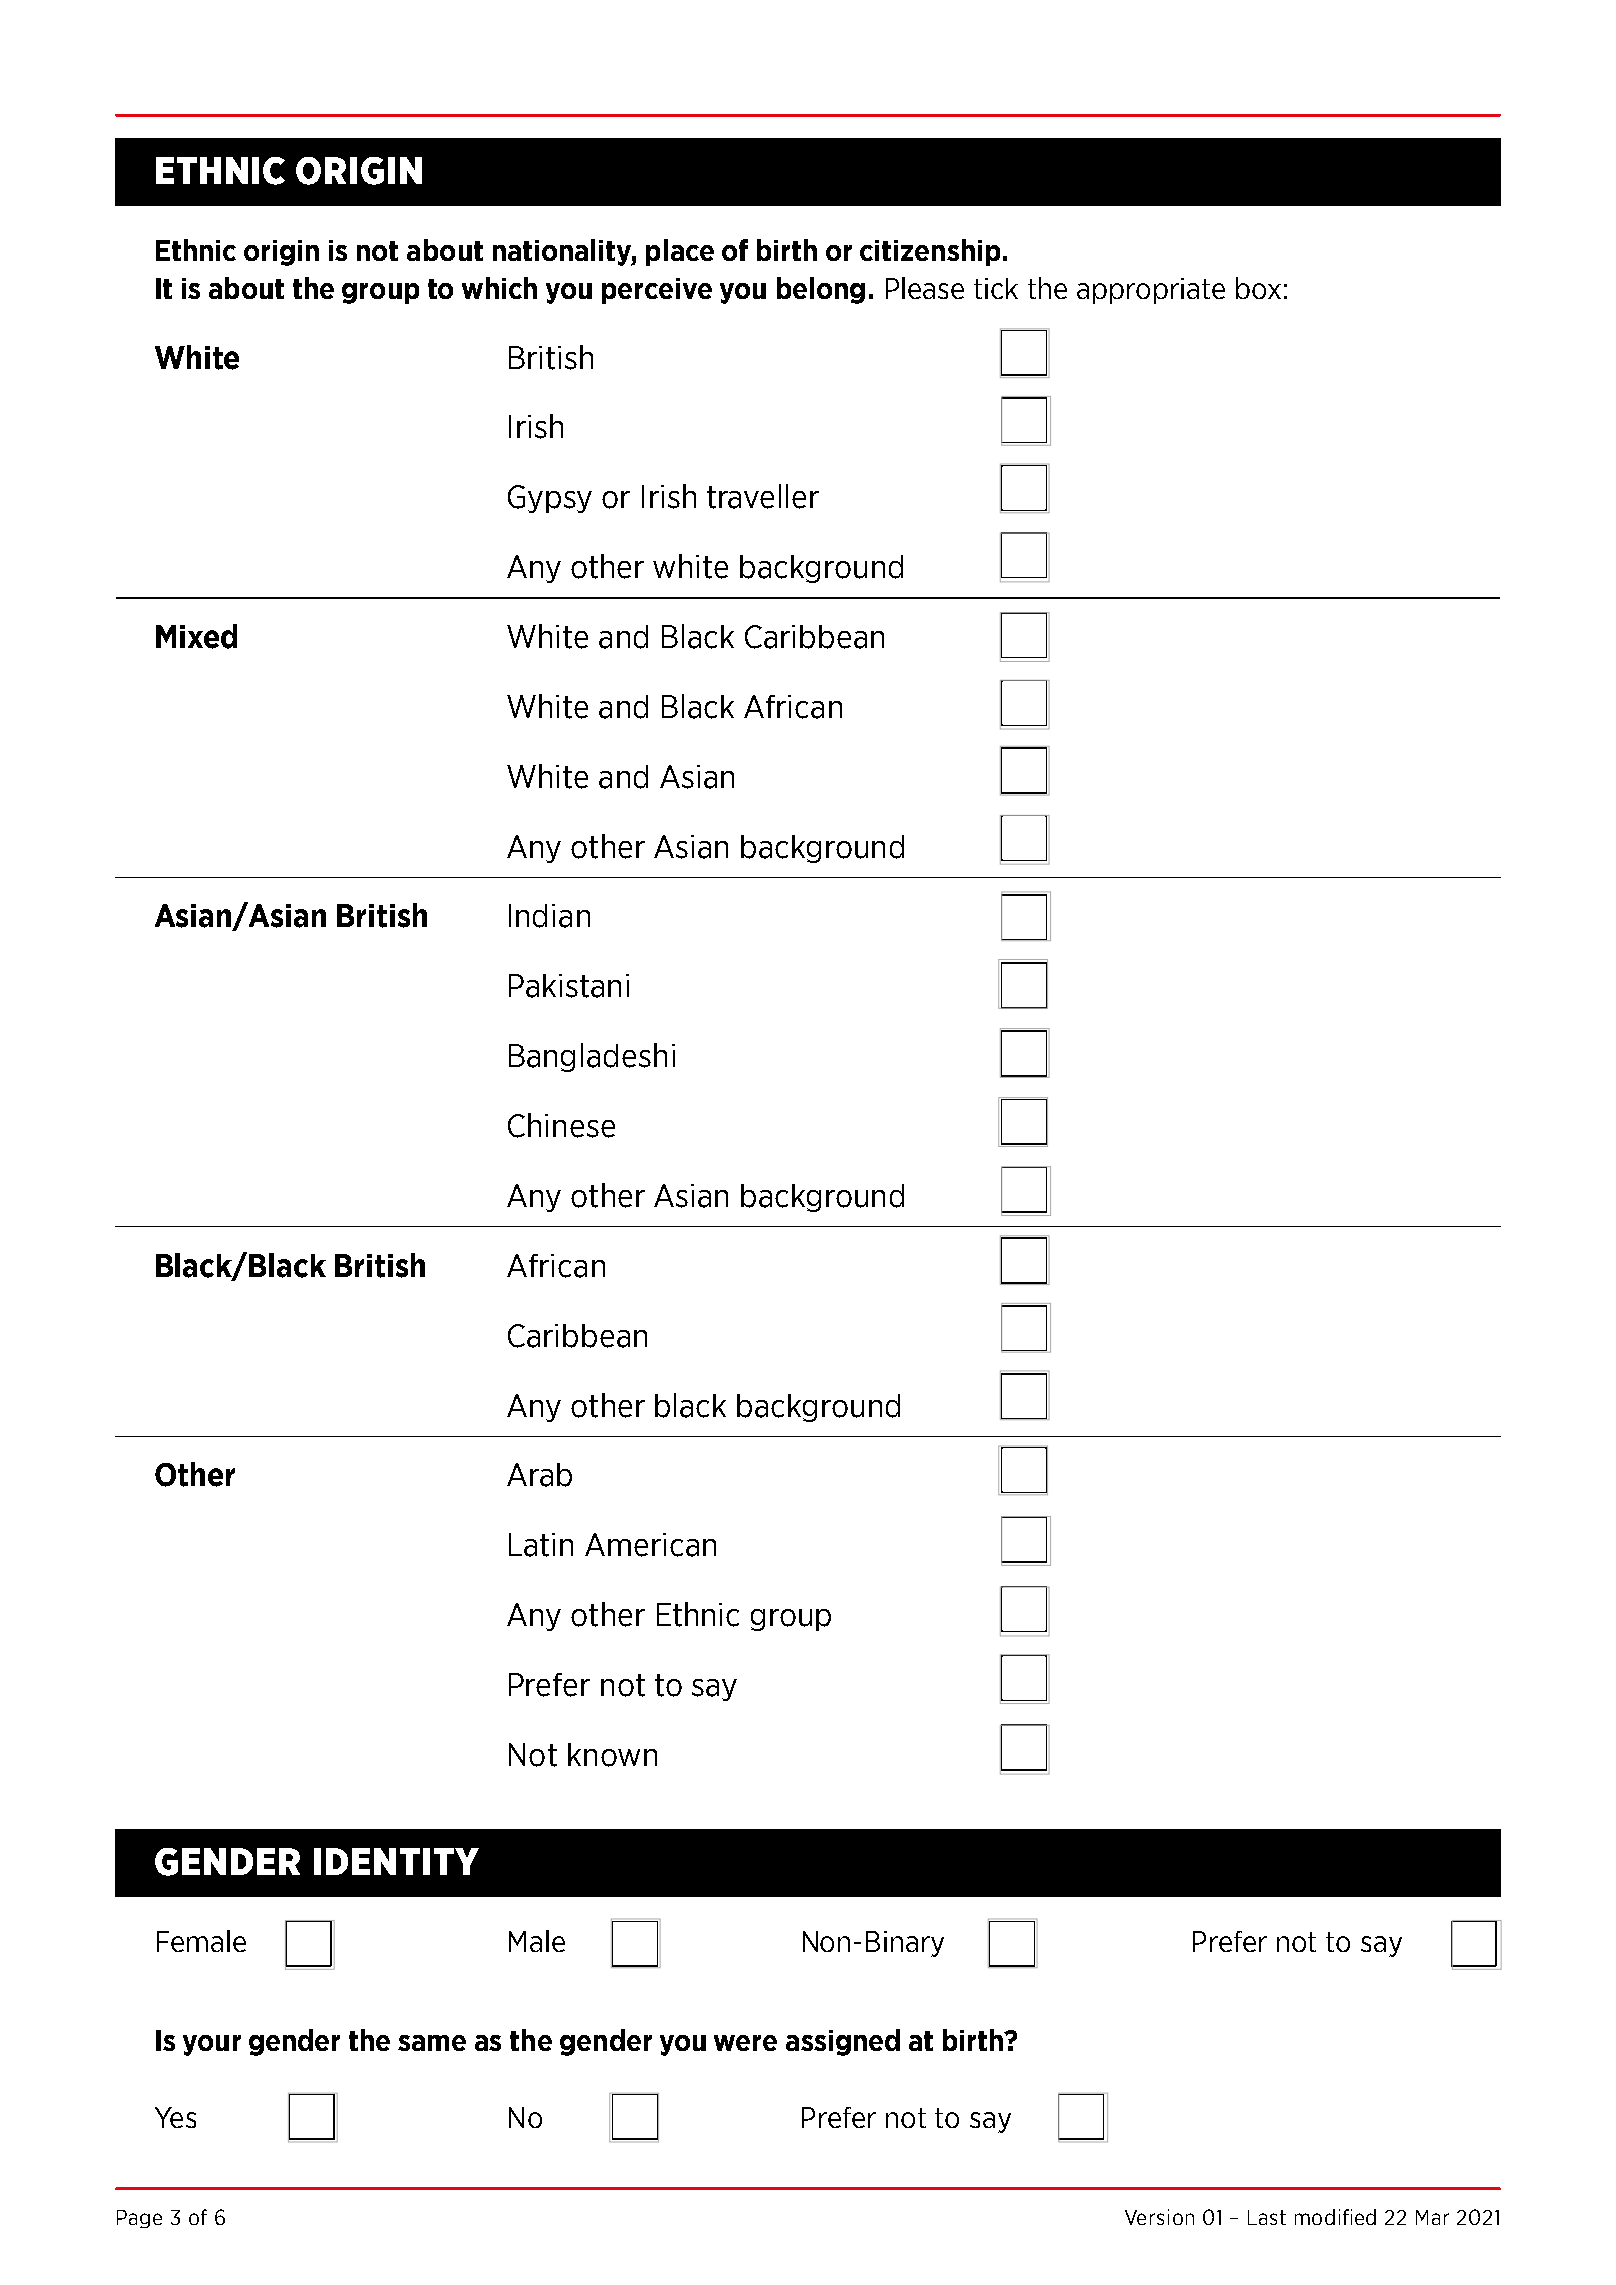  Describe the element at coordinates (1159, 2217) in the screenshot. I see `Version` at that location.
